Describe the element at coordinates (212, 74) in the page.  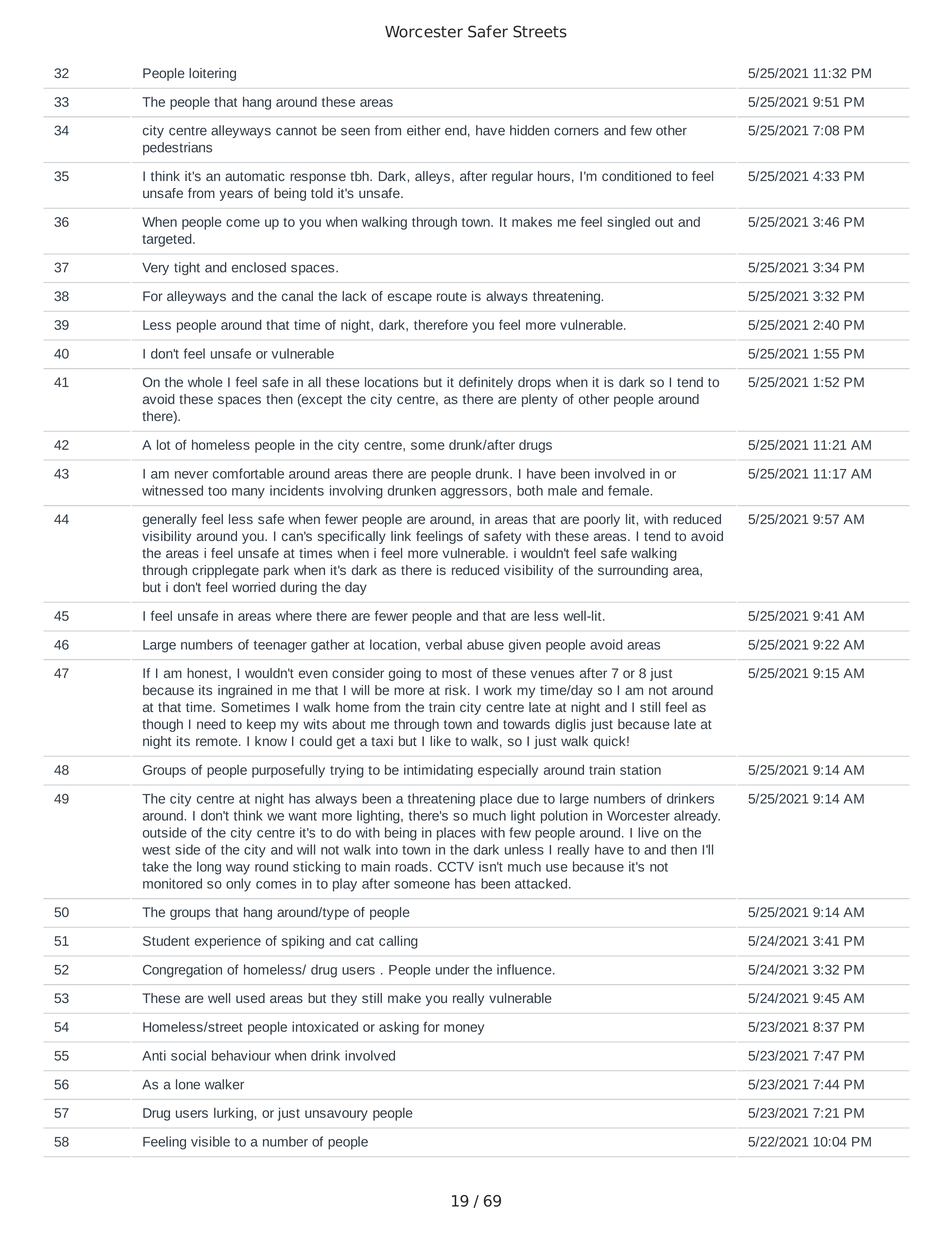
I see `loitering` at that location.
